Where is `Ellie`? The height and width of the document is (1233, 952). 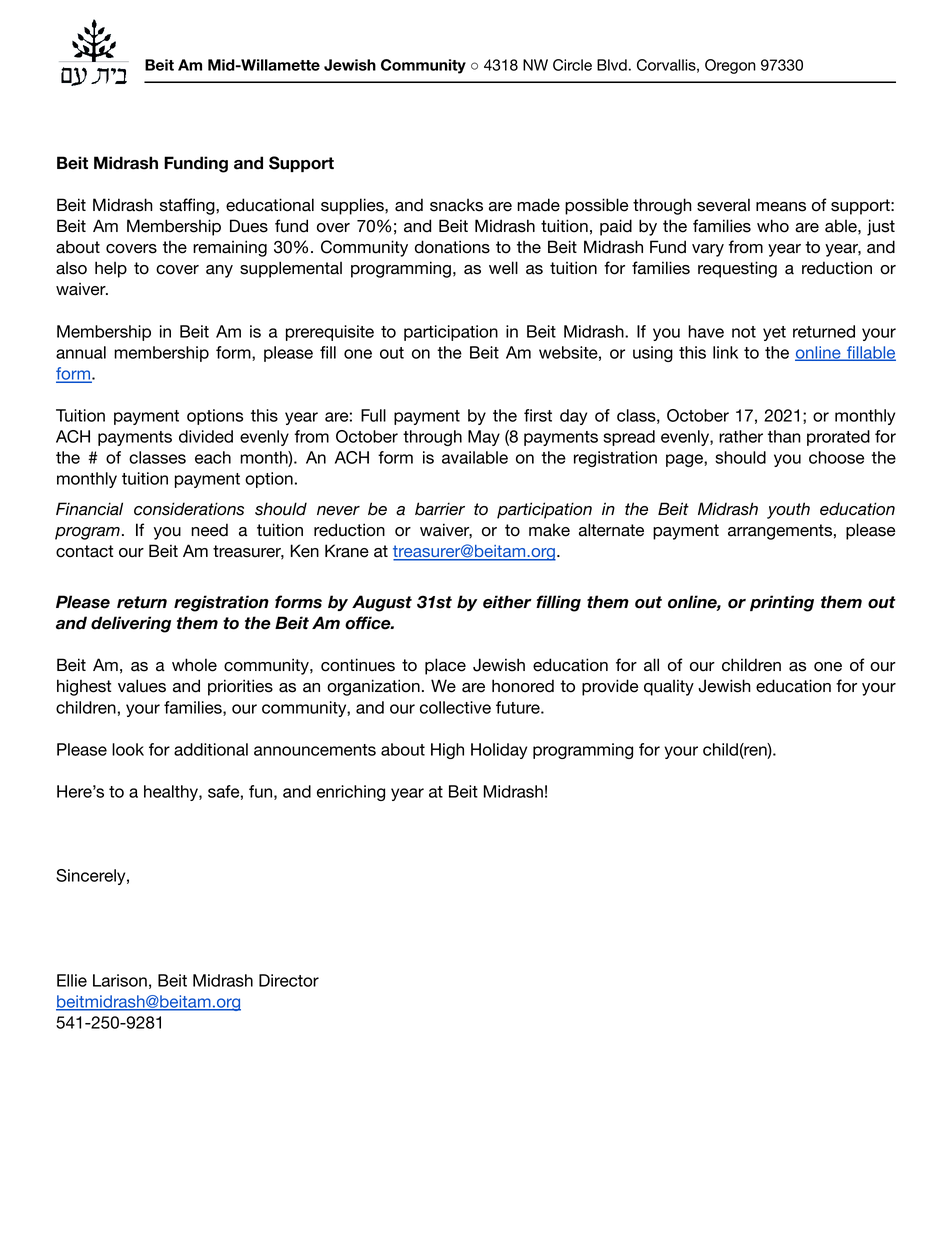
Ellie is located at coordinates (72, 980).
